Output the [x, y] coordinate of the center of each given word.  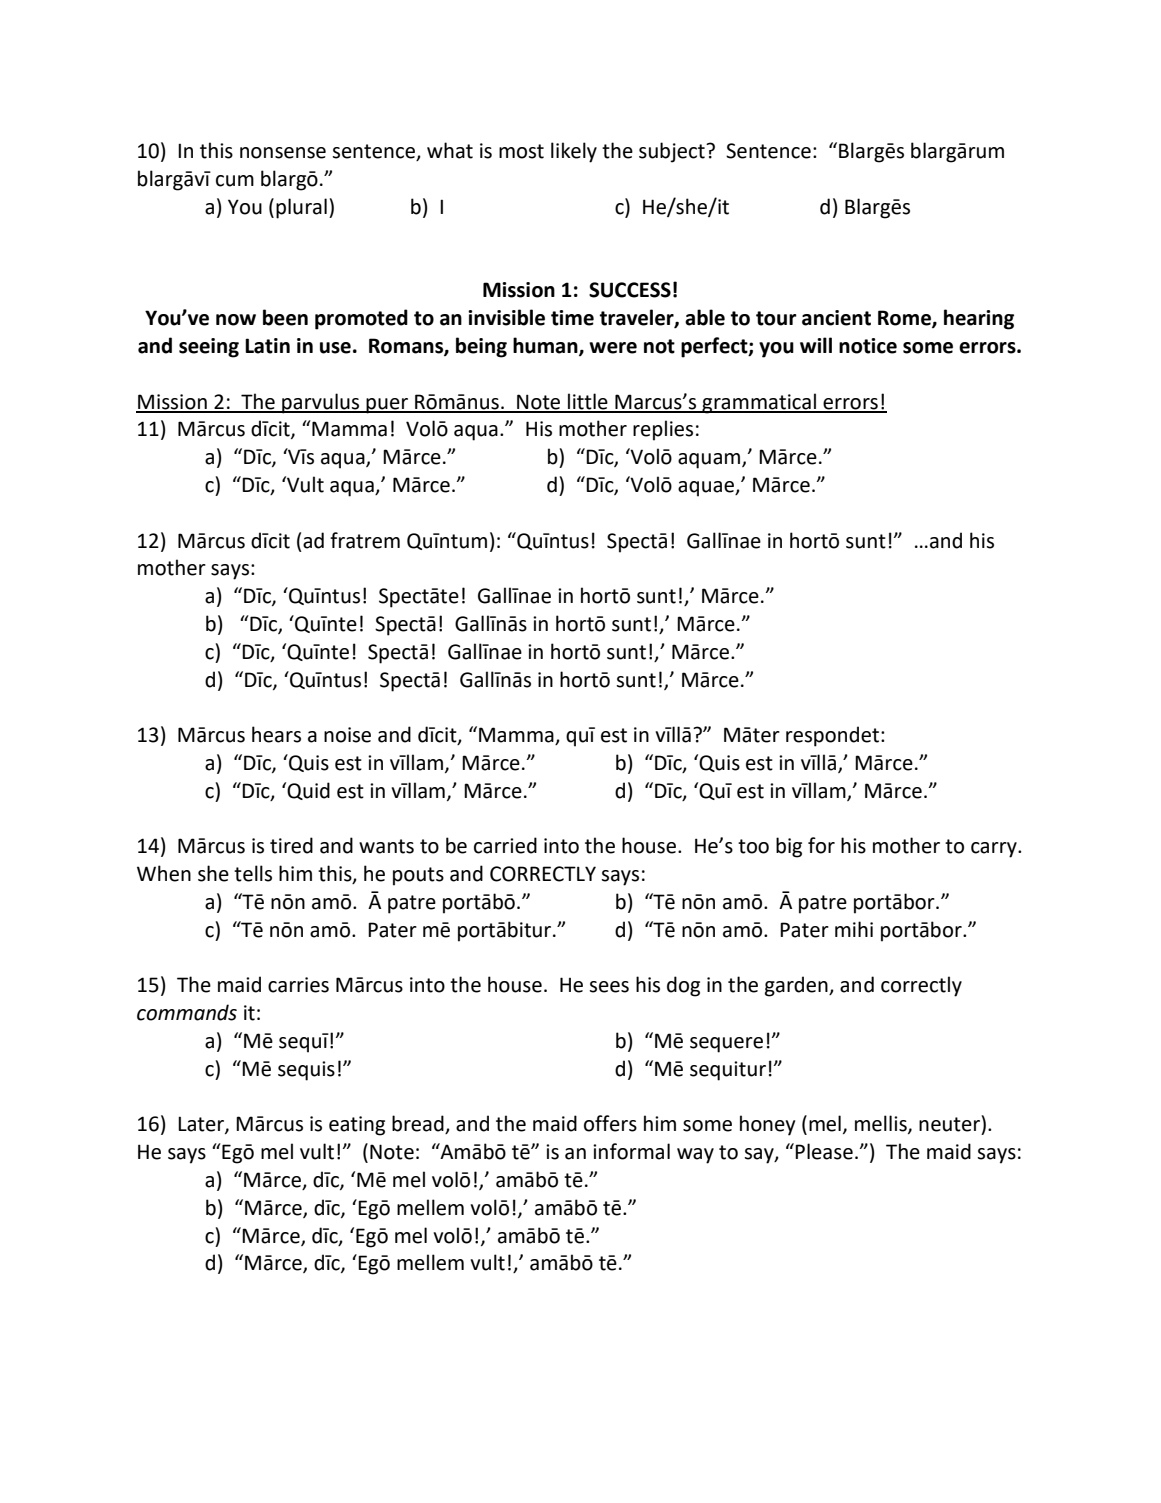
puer [387, 406]
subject [673, 152]
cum [235, 181]
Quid [307, 791]
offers [610, 1123]
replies [663, 430]
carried [505, 845]
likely [574, 152]
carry [995, 850]
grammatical [759, 403]
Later [202, 1125]
